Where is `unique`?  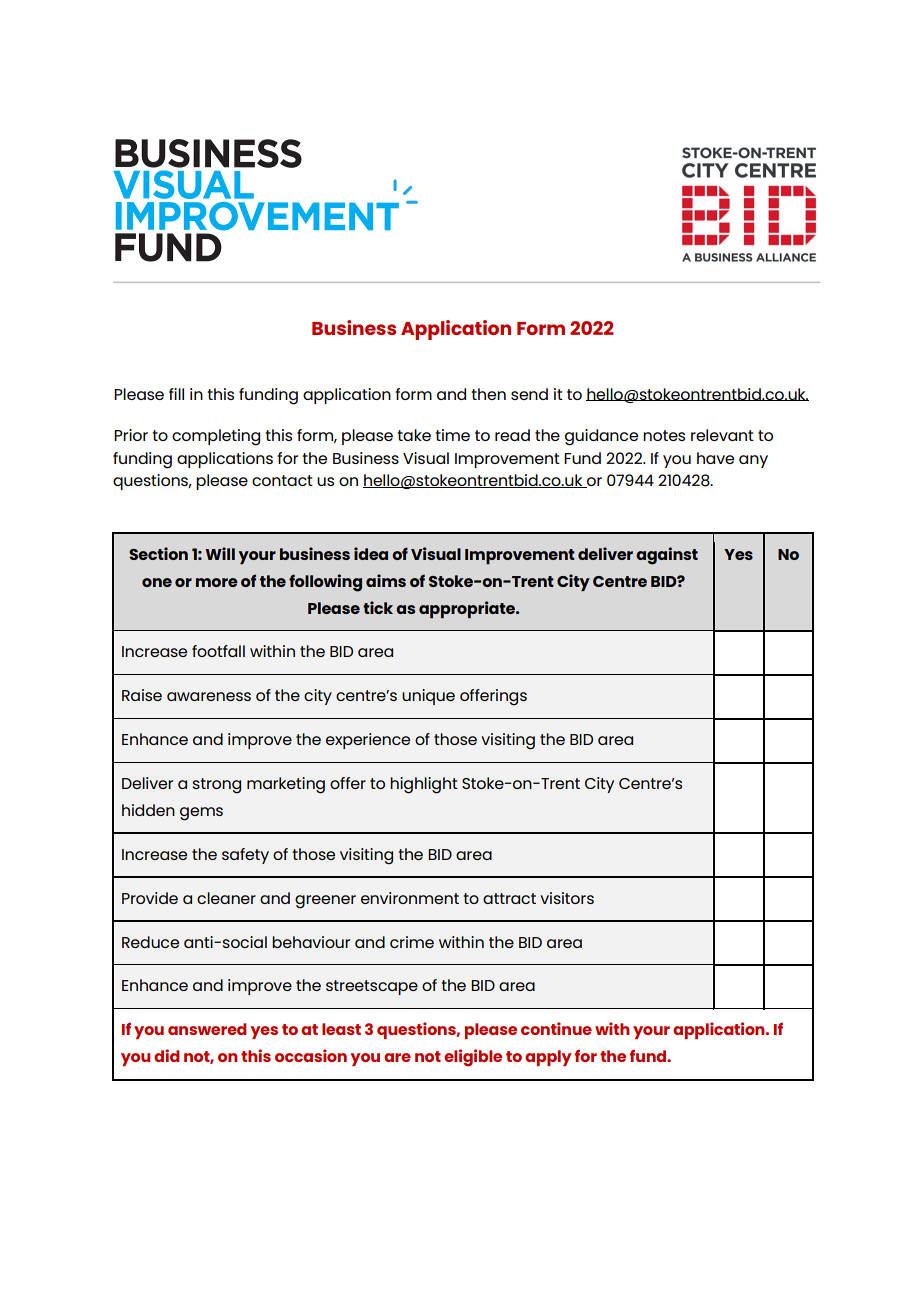
unique is located at coordinates (428, 697).
